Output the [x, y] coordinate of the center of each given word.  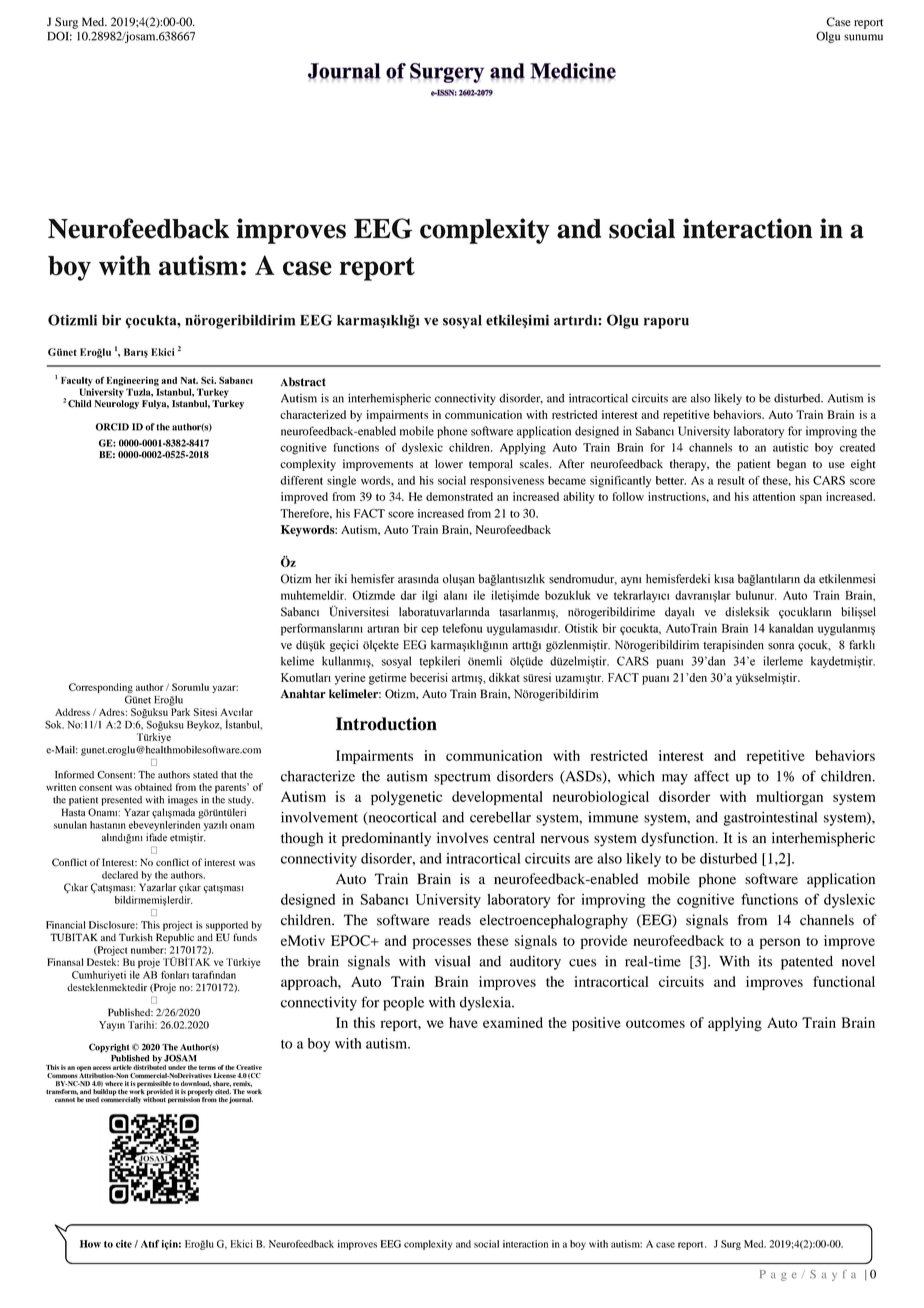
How [90, 1244]
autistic [790, 447]
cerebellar [500, 817]
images [183, 801]
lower [449, 463]
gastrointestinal [770, 818]
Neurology [116, 404]
